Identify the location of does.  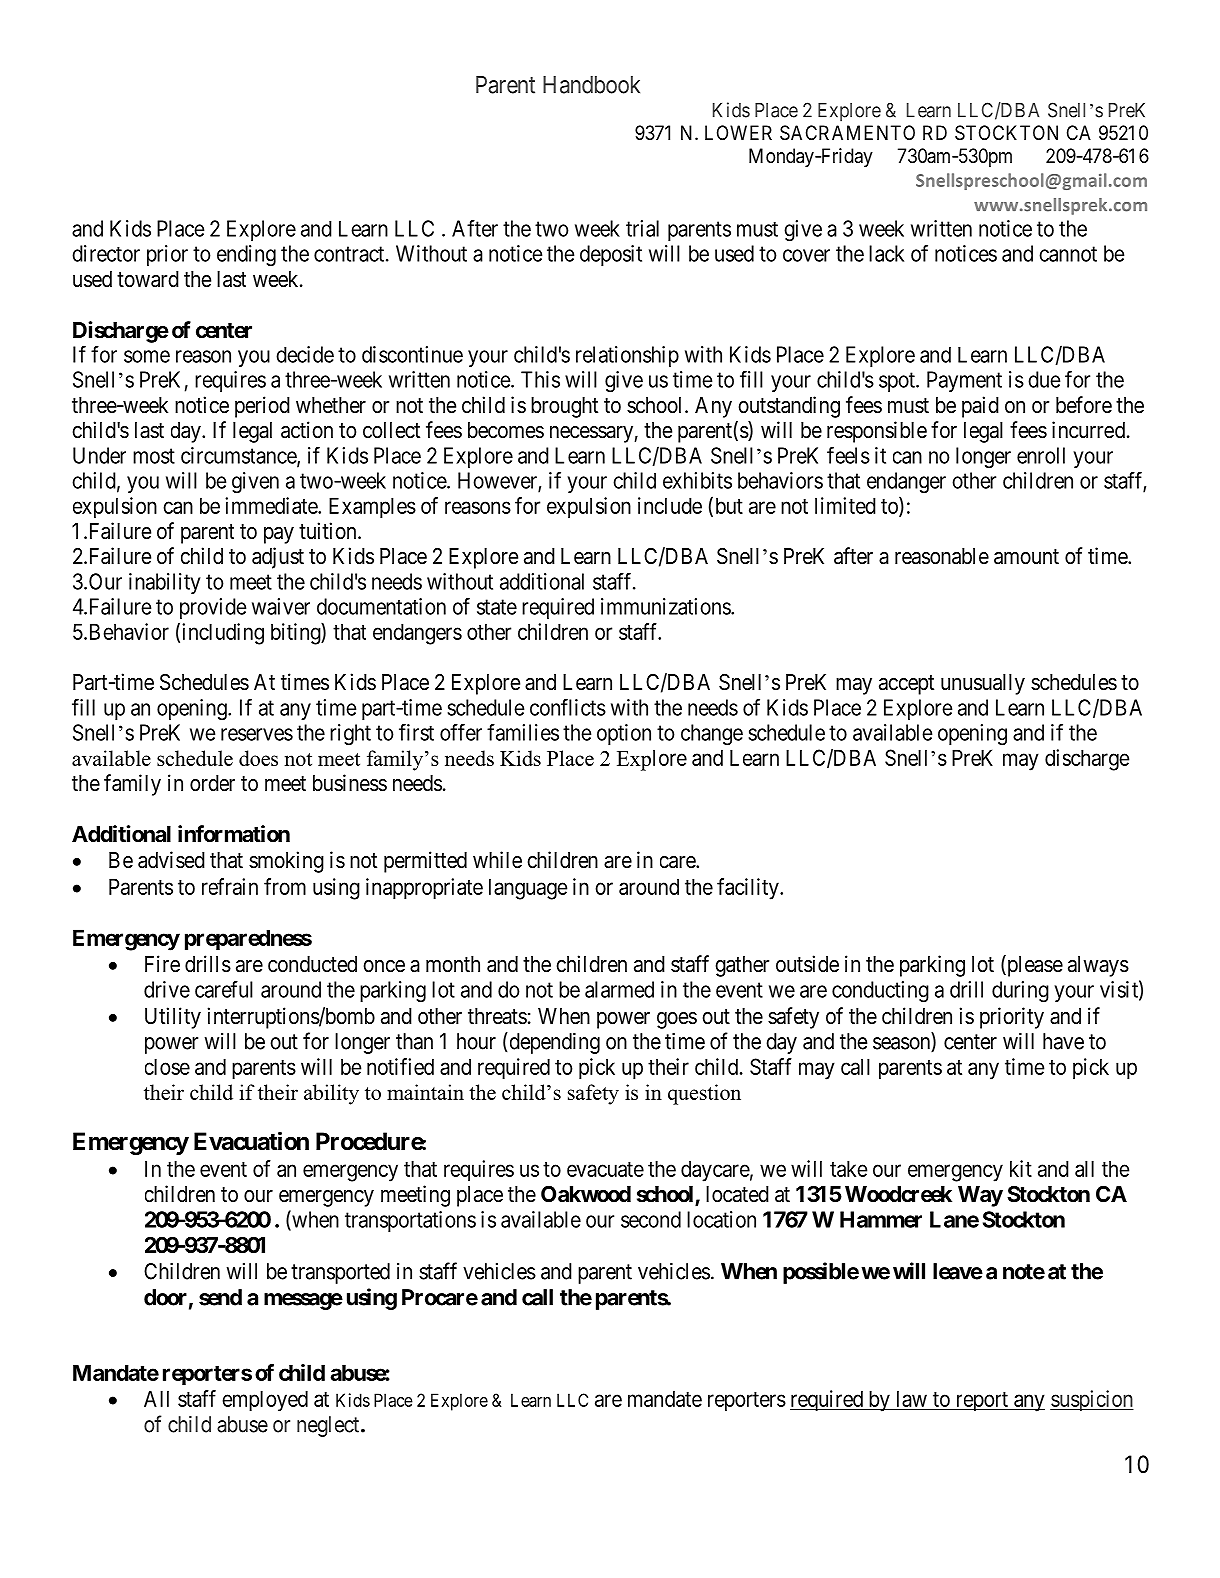
(258, 758).
